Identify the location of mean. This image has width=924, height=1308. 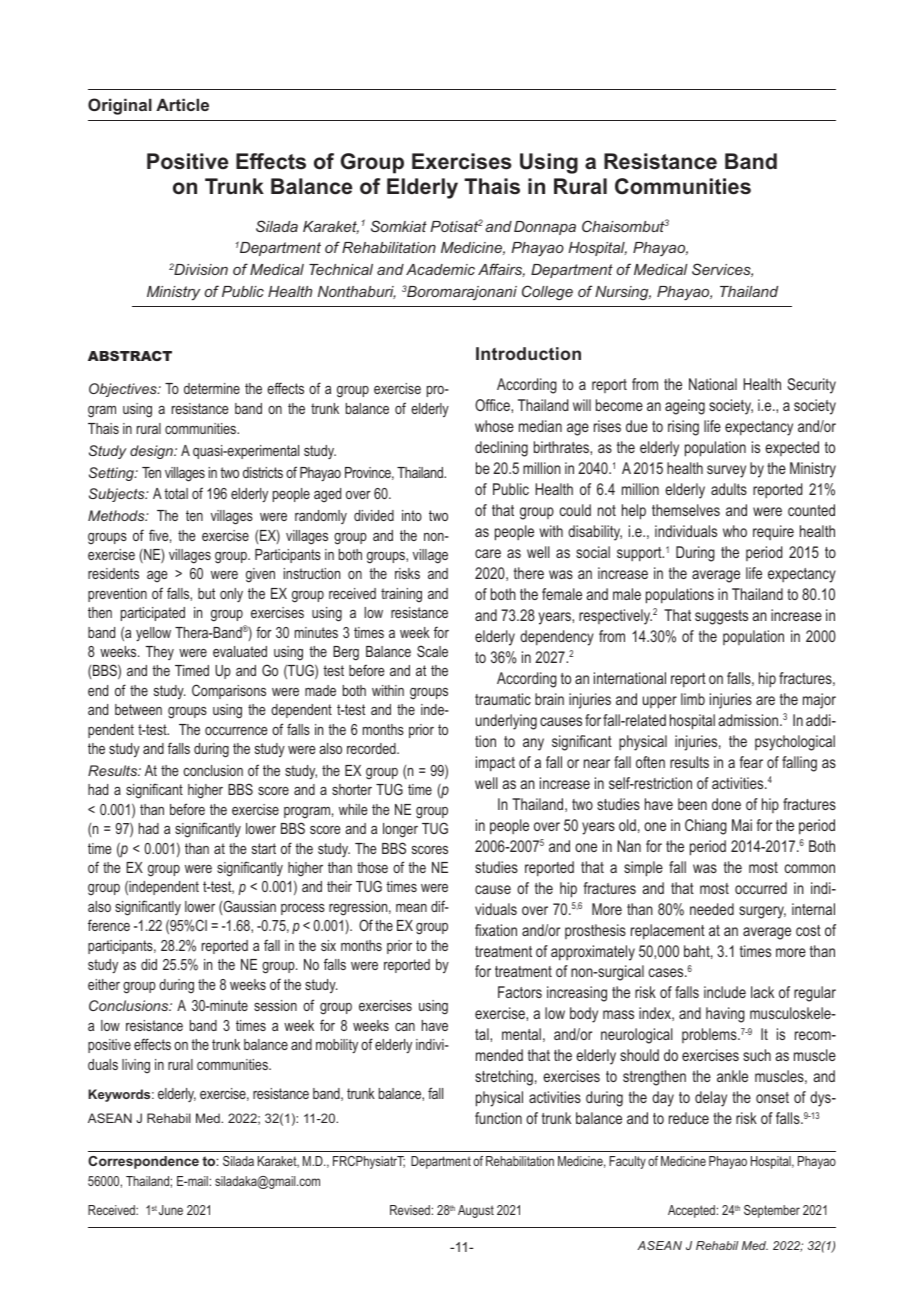
(411, 908).
